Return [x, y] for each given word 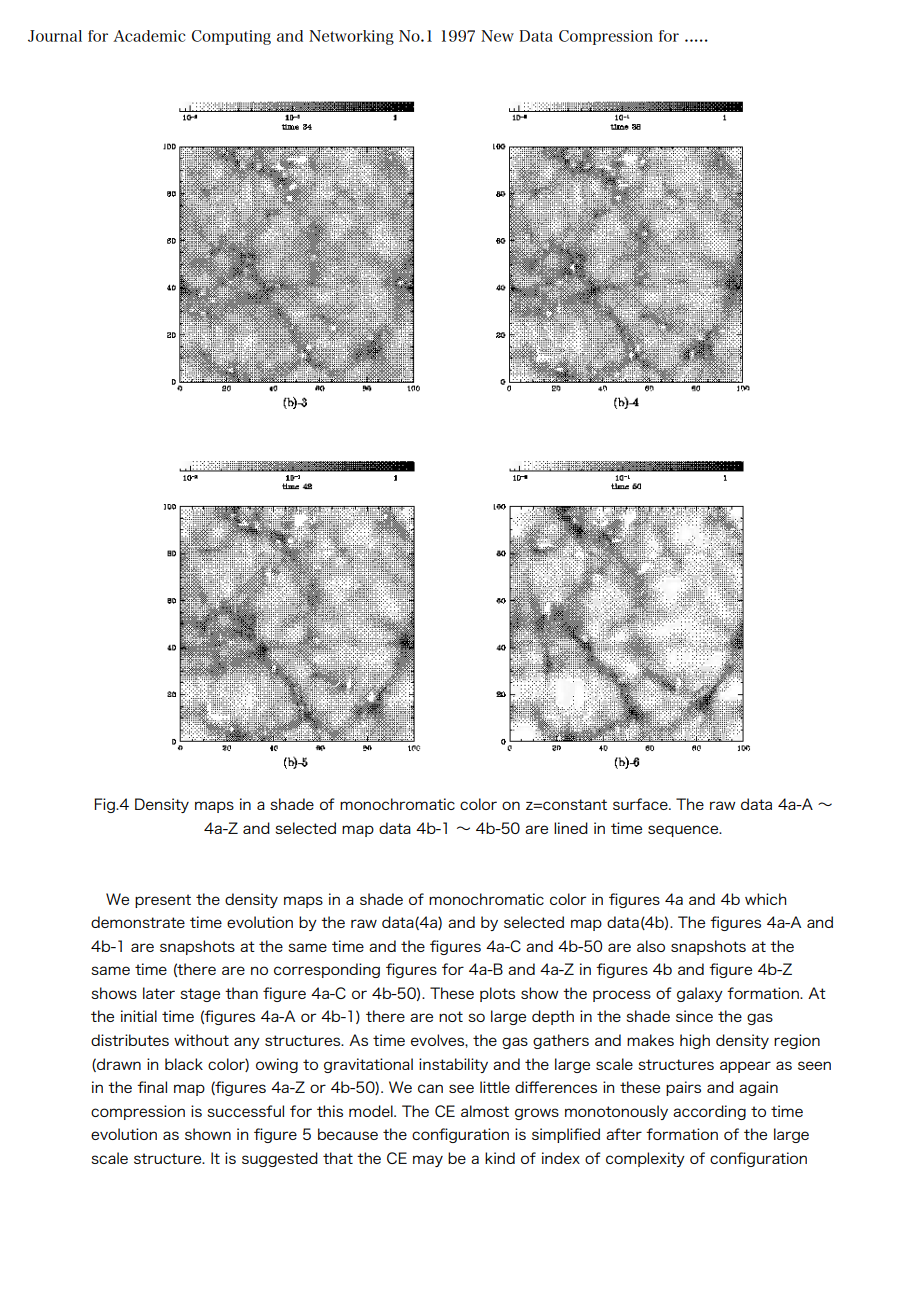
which [766, 899]
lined [571, 828]
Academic [149, 36]
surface [641, 804]
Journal [55, 36]
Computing [231, 37]
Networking [351, 37]
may [428, 1161]
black [184, 1064]
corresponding [327, 970]
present [163, 901]
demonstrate [138, 922]
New [497, 36]
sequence [684, 831]
